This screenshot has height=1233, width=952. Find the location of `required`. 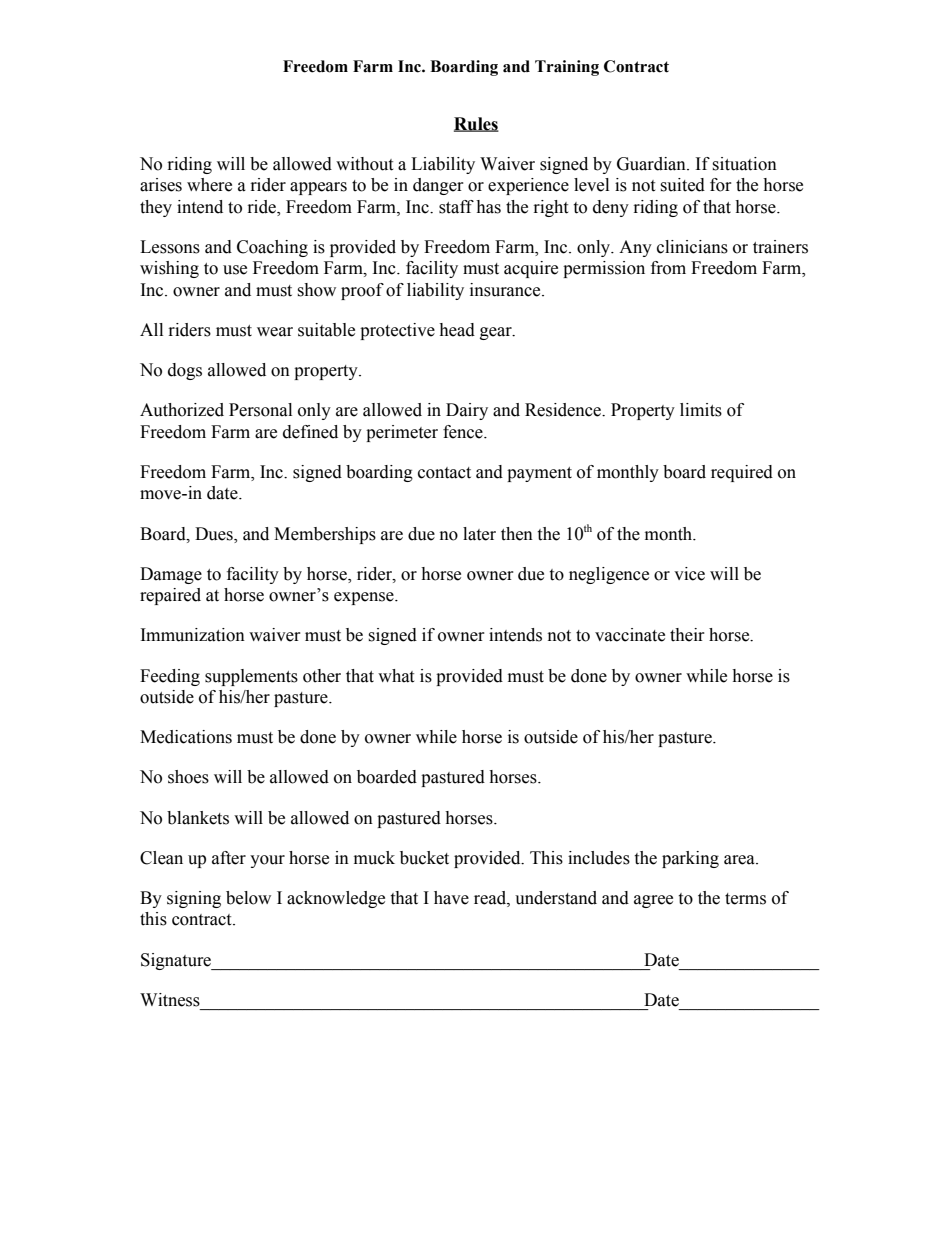

required is located at coordinates (742, 473).
